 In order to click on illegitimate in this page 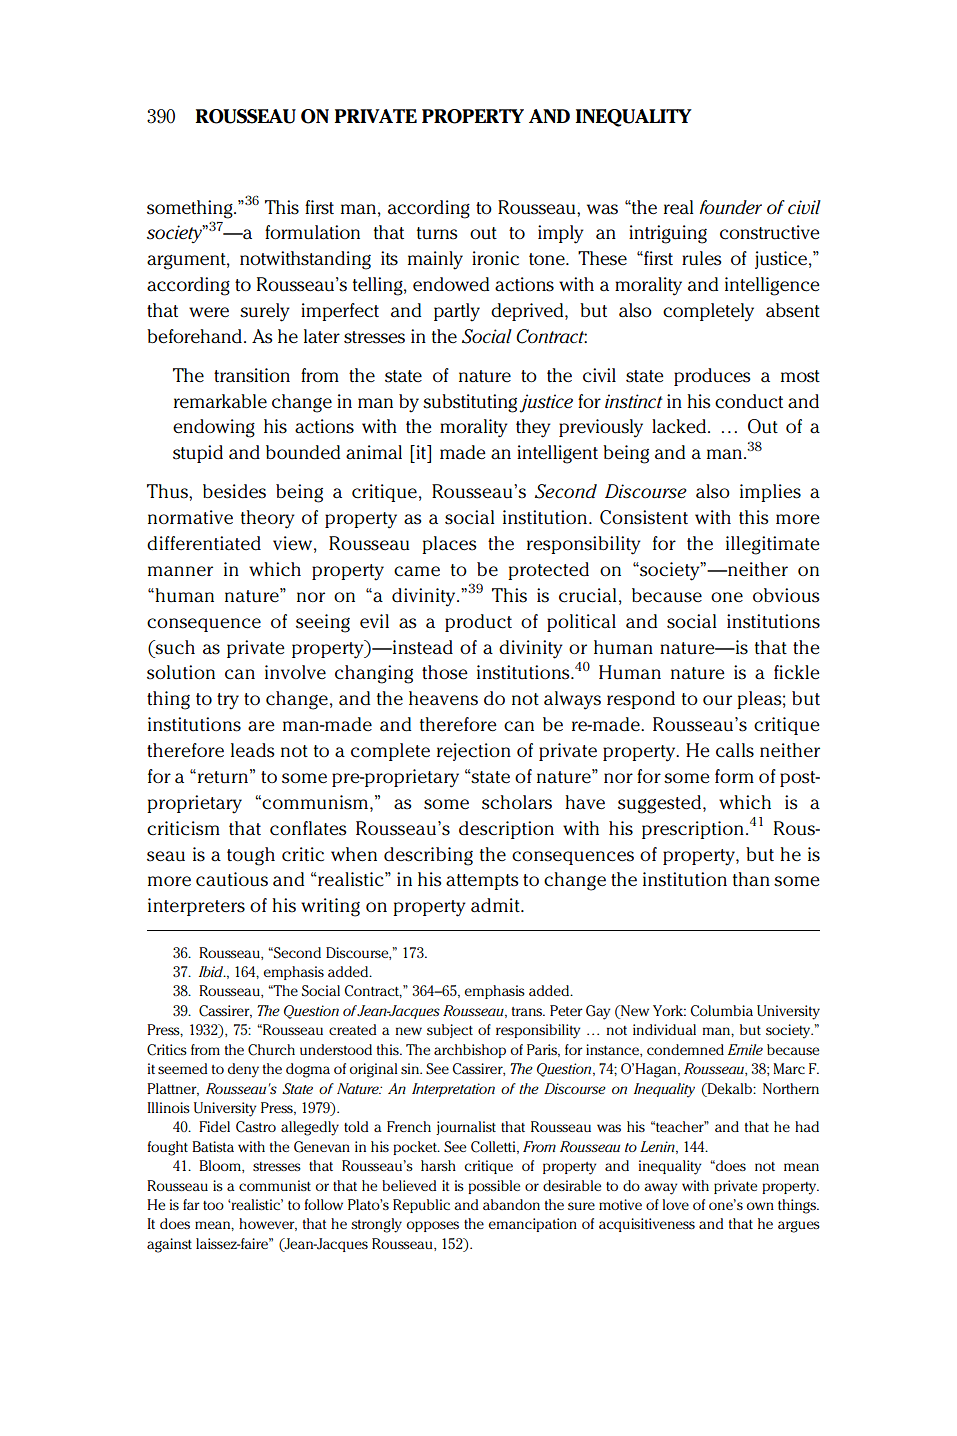, I will do `click(773, 545)`.
